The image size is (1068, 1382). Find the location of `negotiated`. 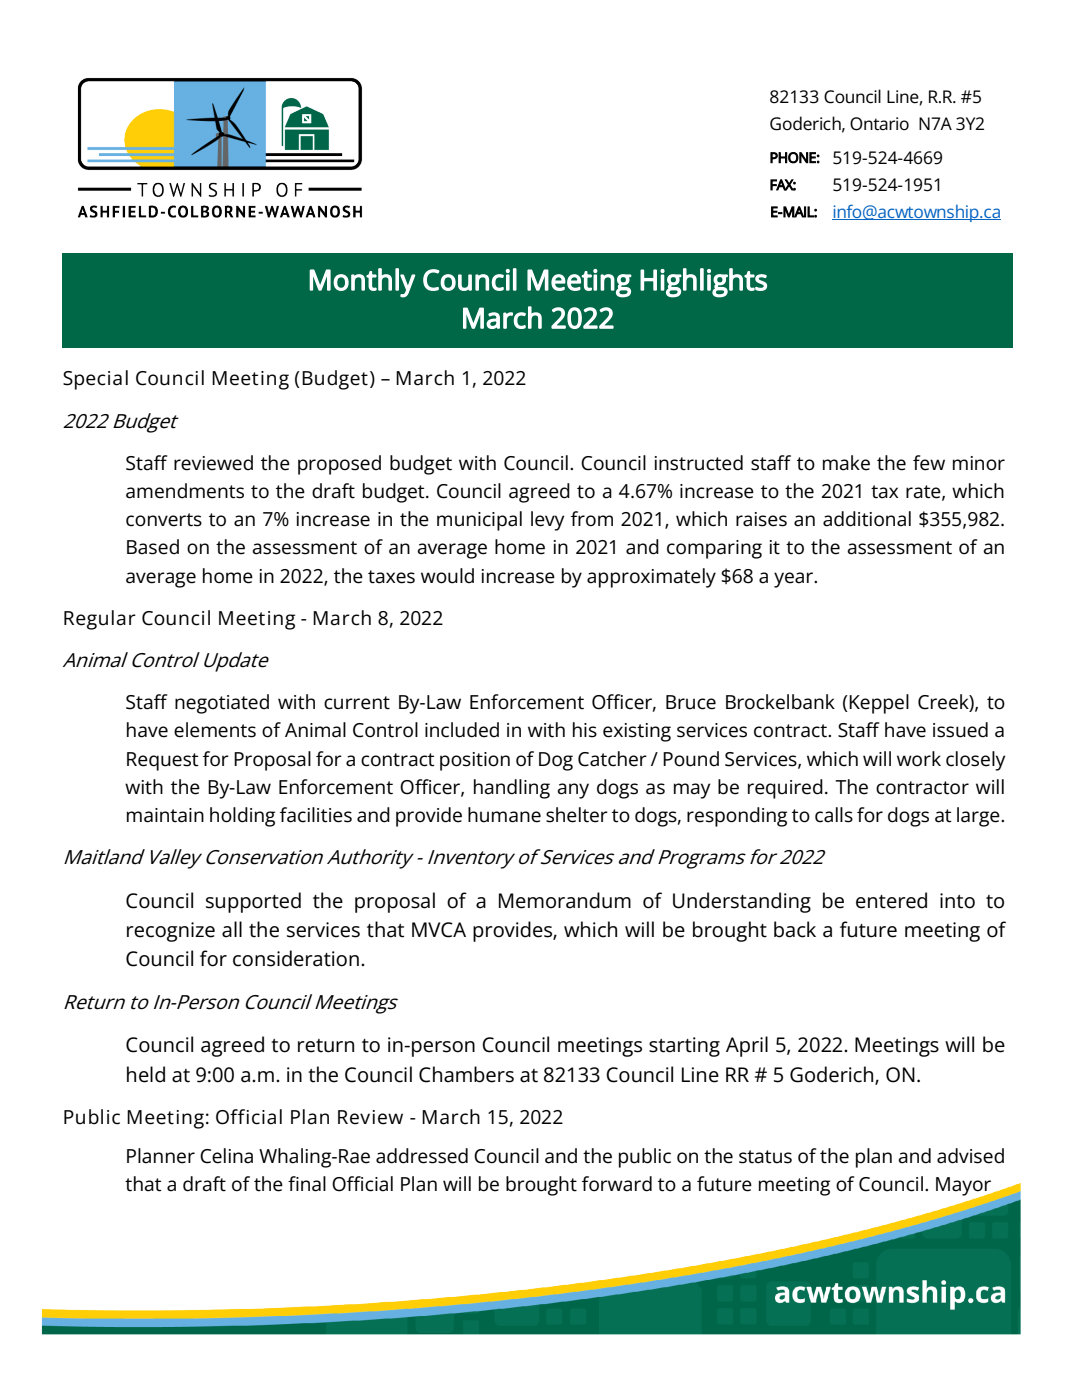

negotiated is located at coordinates (222, 704).
